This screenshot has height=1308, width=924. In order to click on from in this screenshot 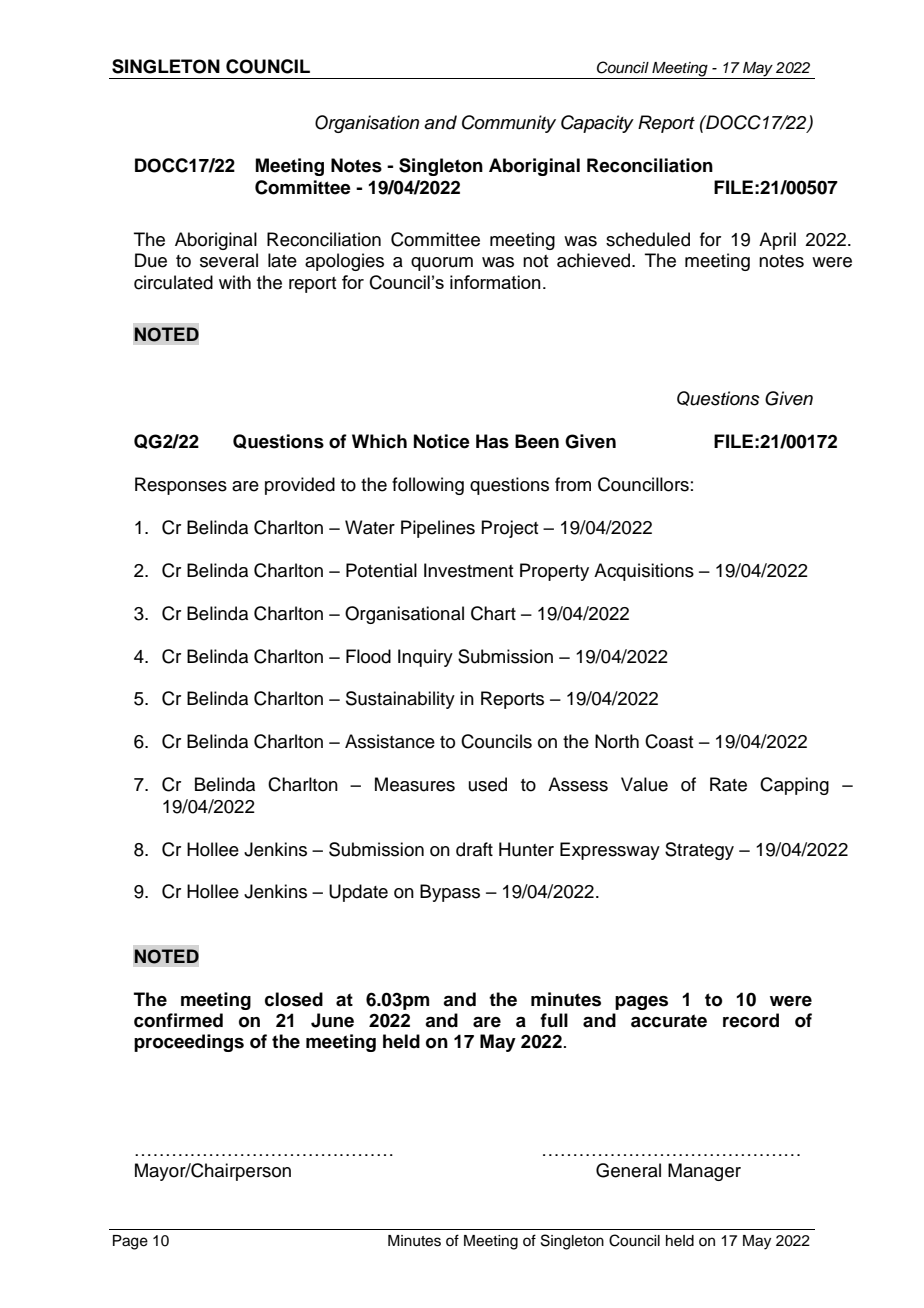, I will do `click(573, 484)`.
